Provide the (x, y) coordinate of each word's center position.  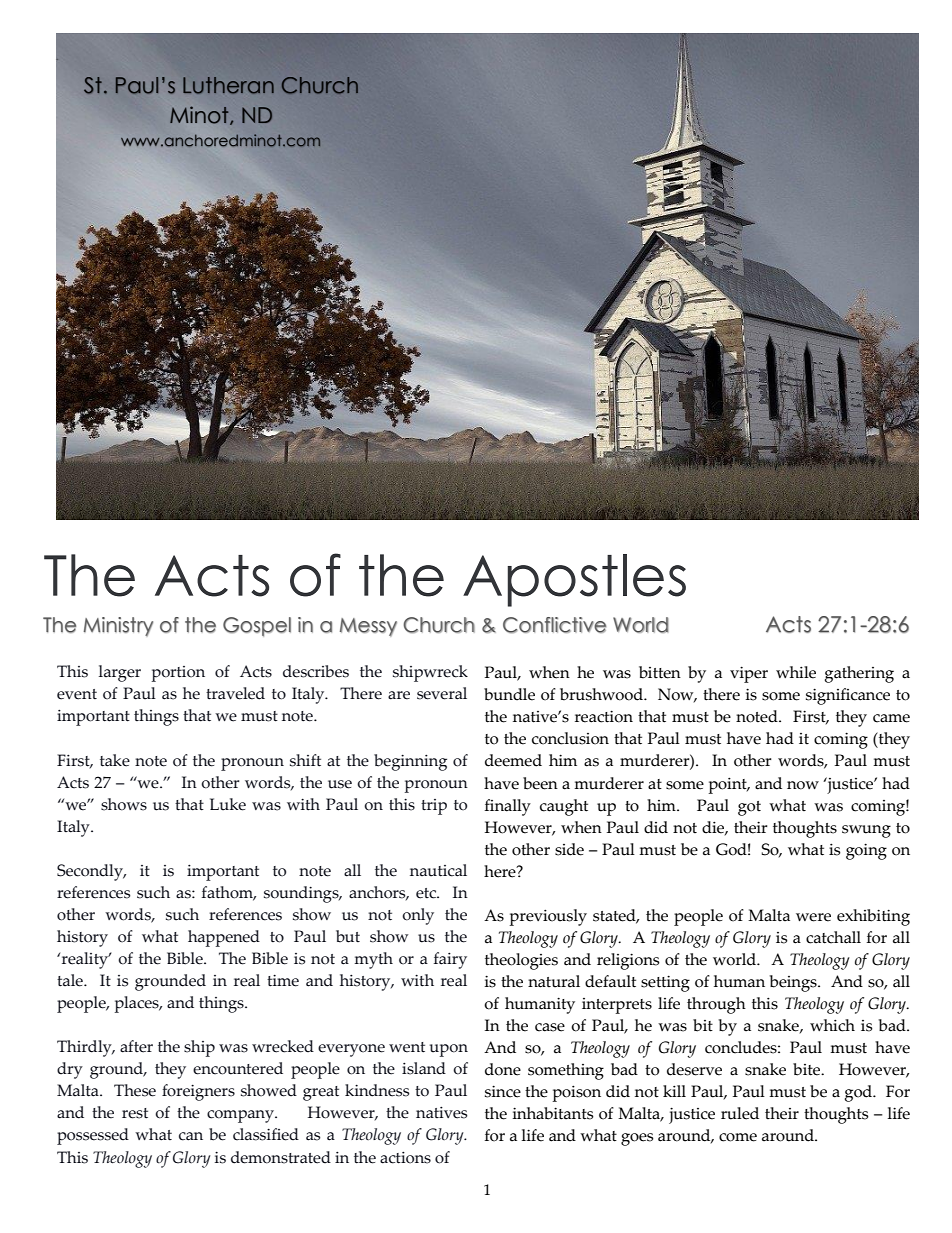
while (796, 672)
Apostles (574, 580)
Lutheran (228, 85)
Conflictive (555, 625)
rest (135, 1113)
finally (508, 807)
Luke (228, 804)
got (749, 808)
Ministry (118, 627)
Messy (368, 627)
